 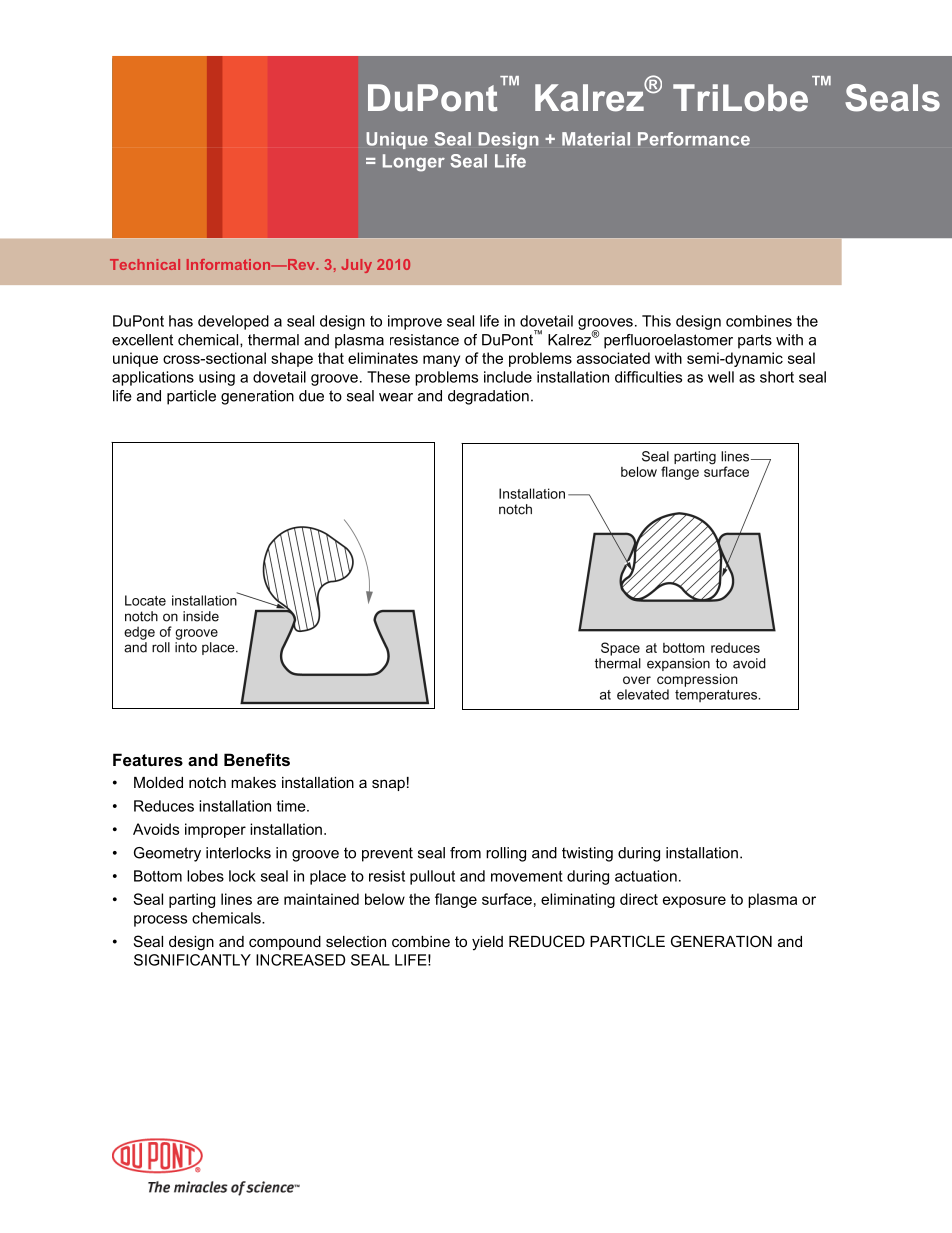 I want to click on using, so click(x=217, y=378).
